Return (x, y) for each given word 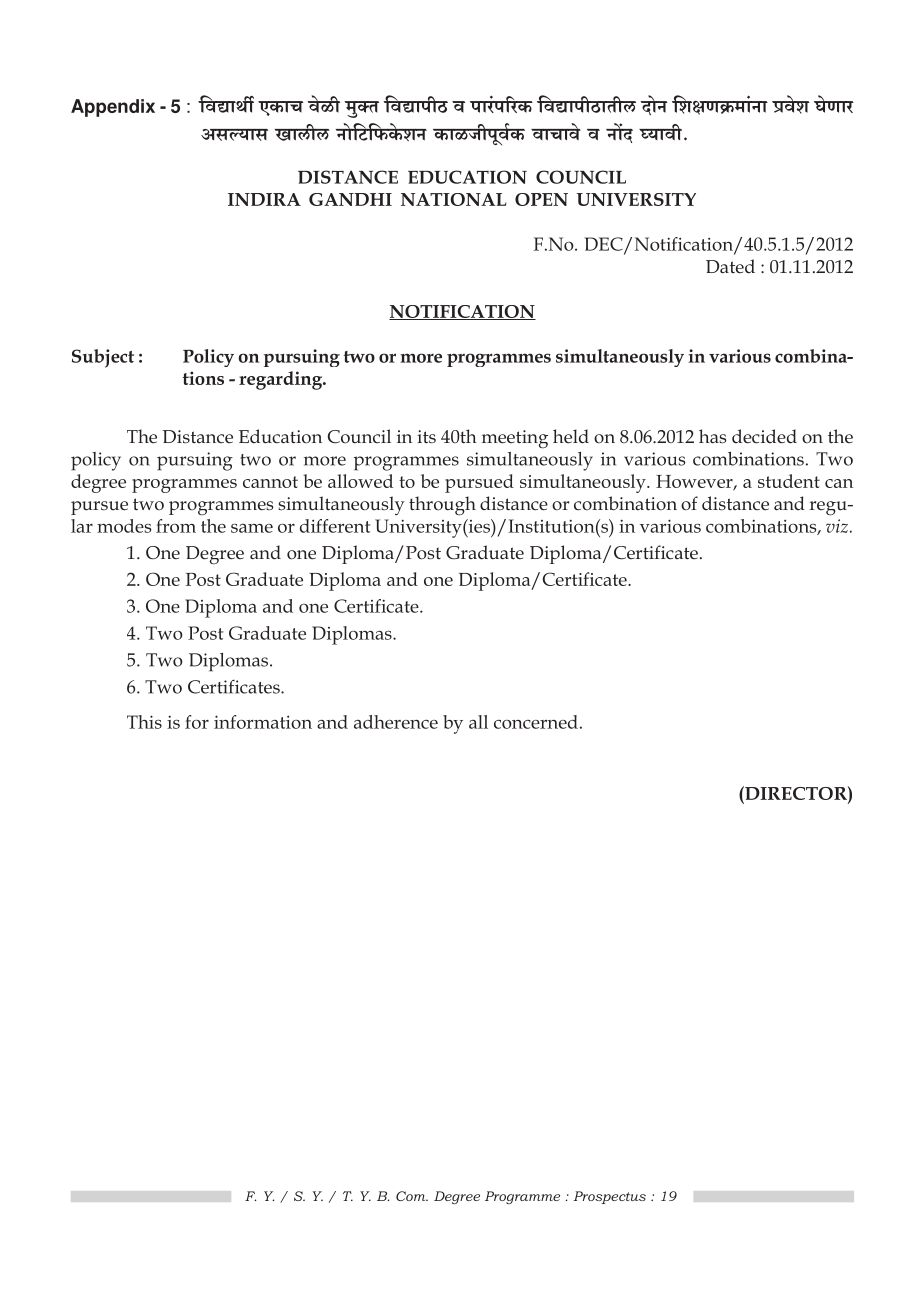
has (713, 436)
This (144, 722)
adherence (396, 722)
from (176, 526)
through (442, 506)
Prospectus (609, 1197)
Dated (730, 266)
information (263, 722)
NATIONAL (454, 199)
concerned (536, 722)
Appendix (113, 108)
